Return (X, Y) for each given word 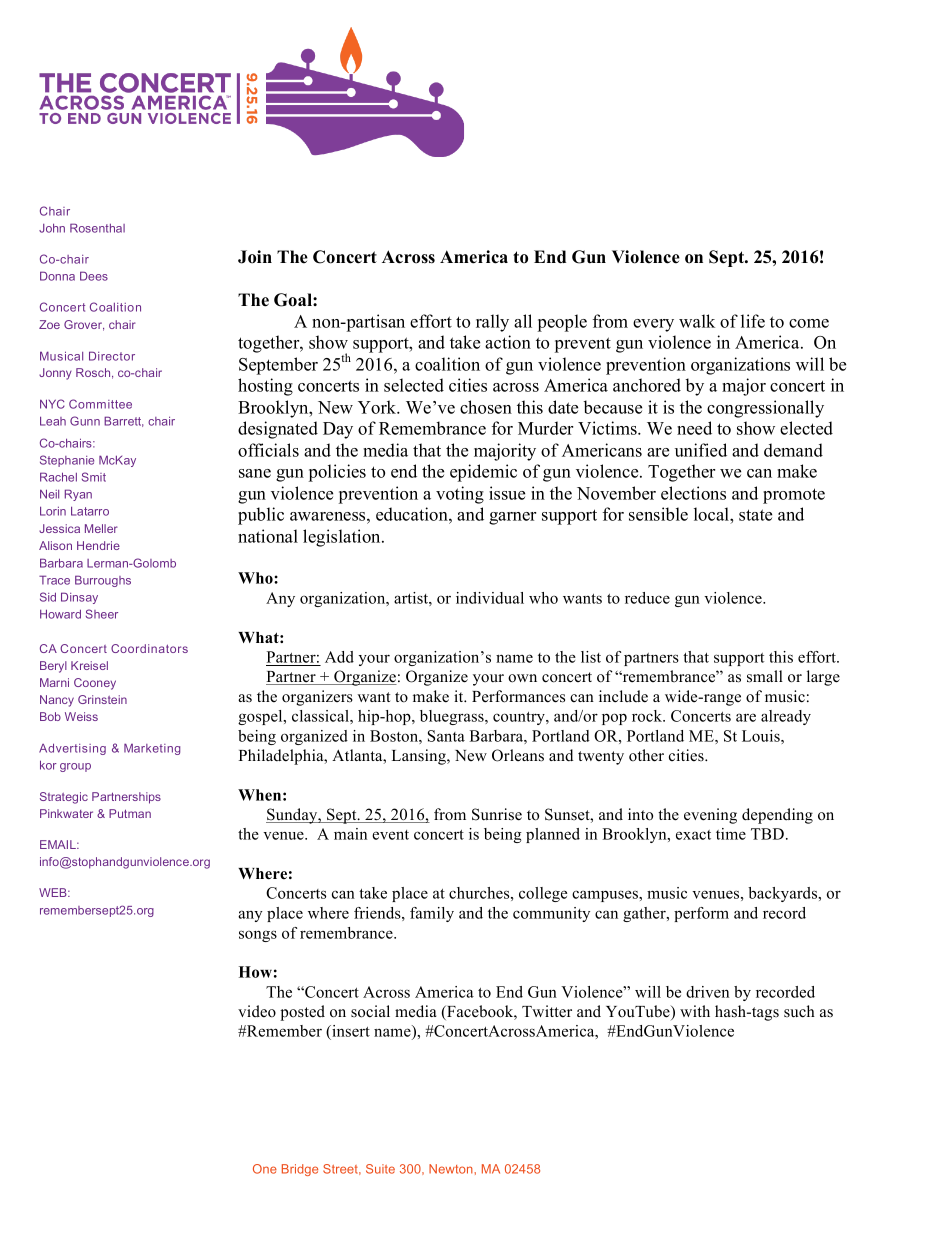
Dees (94, 276)
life (753, 321)
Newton (452, 1169)
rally (492, 323)
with (695, 1011)
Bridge (300, 1170)
